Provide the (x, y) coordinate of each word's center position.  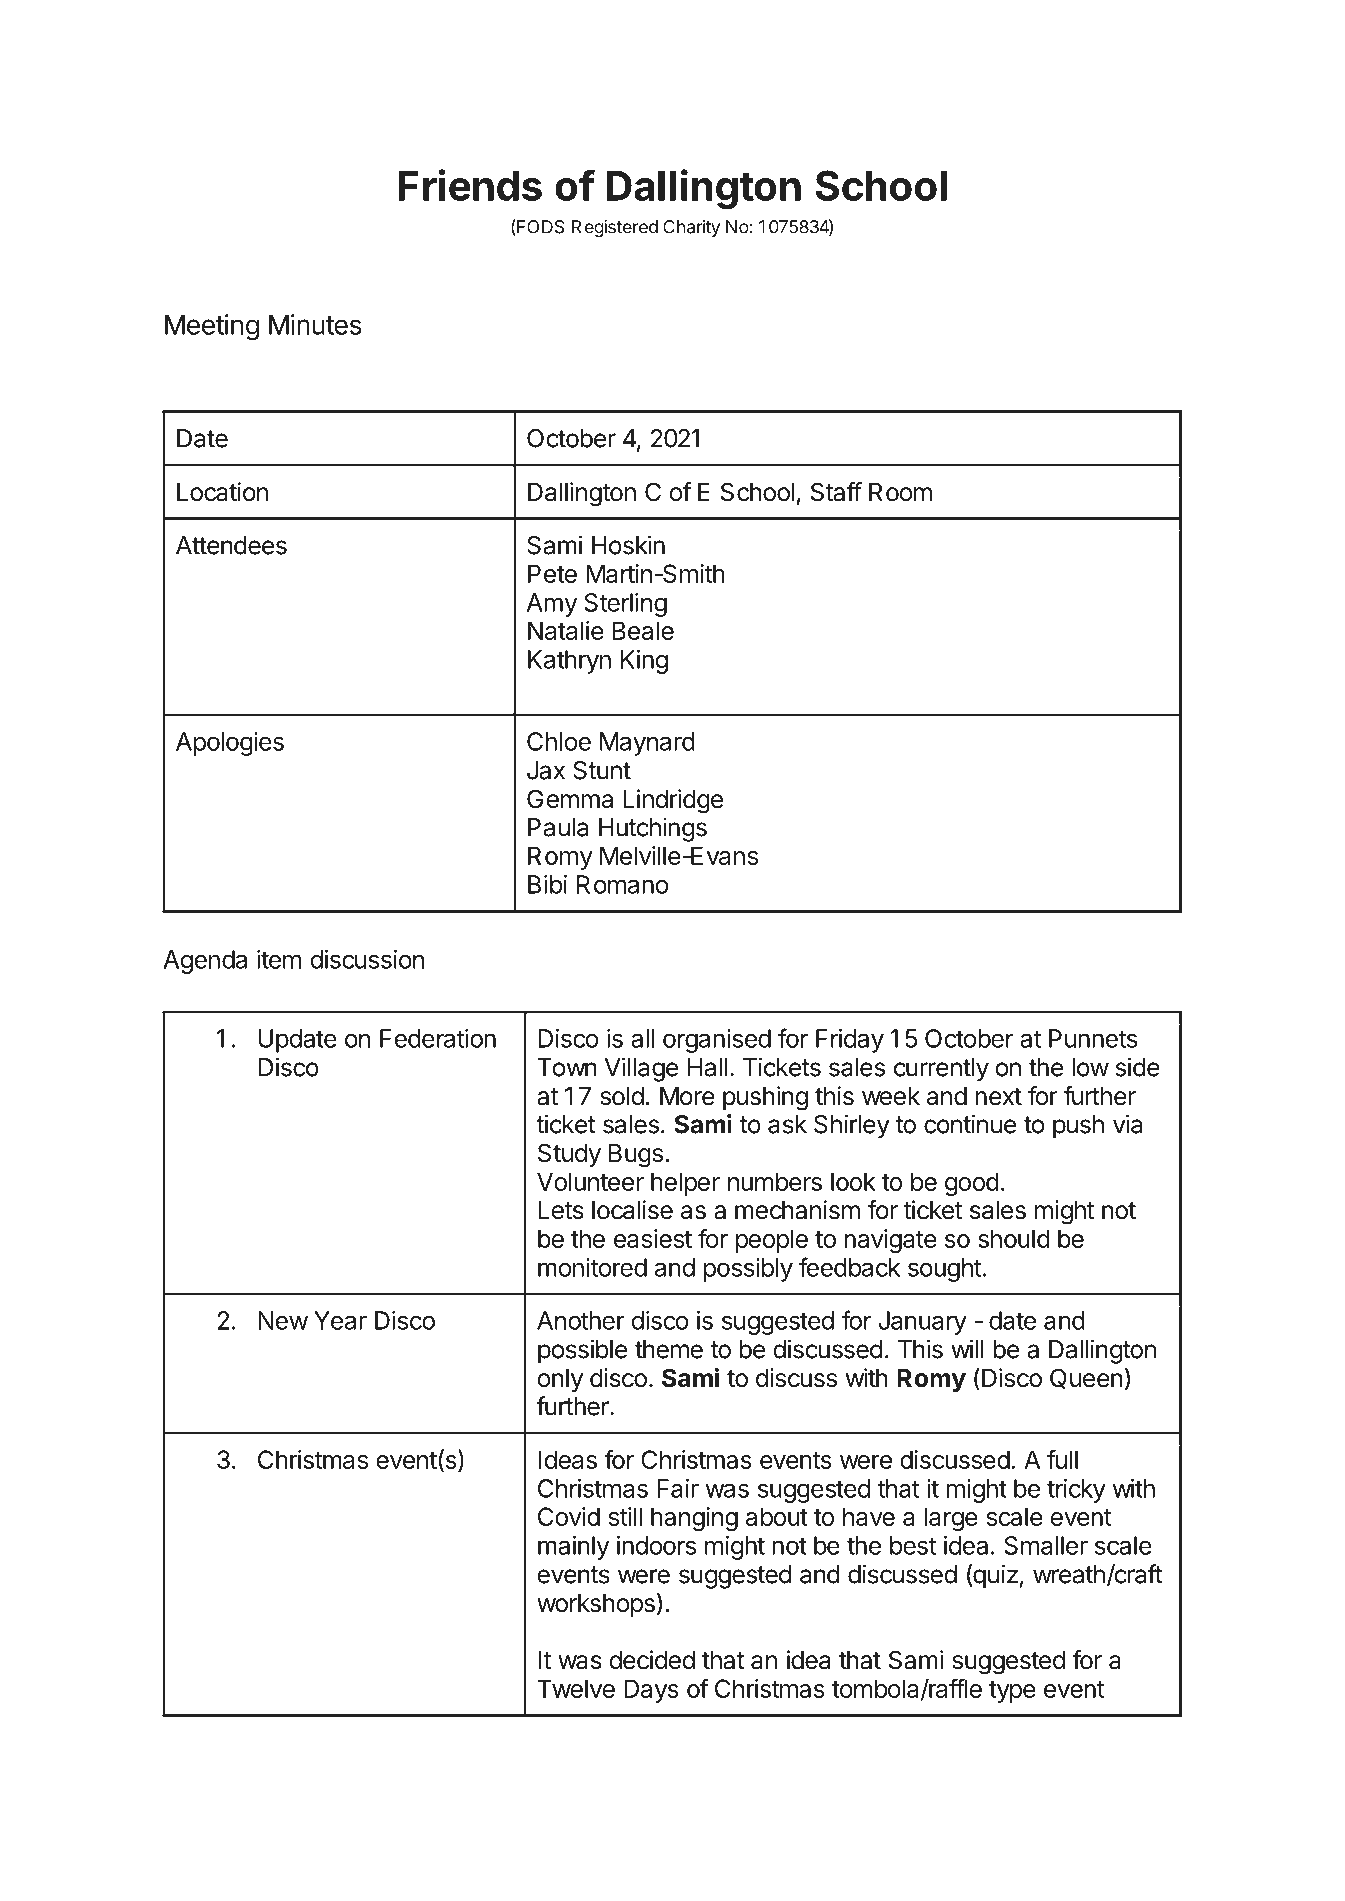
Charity (691, 228)
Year (340, 1320)
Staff (836, 492)
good (972, 1184)
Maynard (647, 744)
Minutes (315, 324)
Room (900, 492)
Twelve (576, 1688)
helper (685, 1184)
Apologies (230, 744)
